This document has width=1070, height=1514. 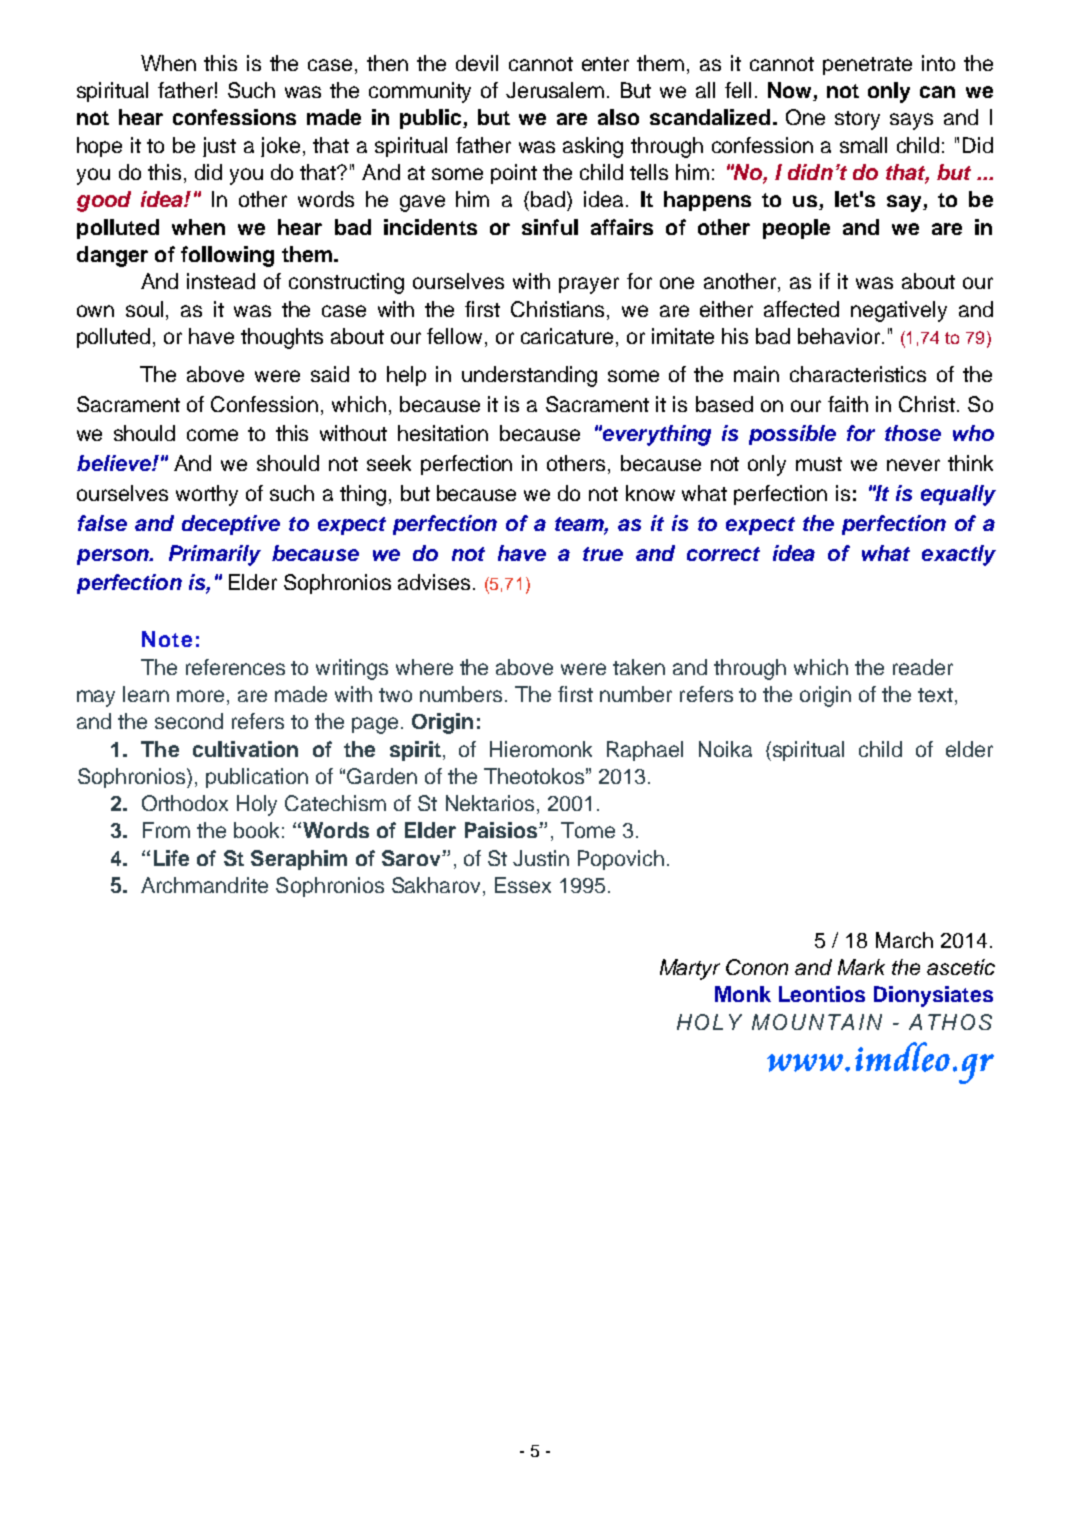 I want to click on Theotokos, so click(x=534, y=776).
